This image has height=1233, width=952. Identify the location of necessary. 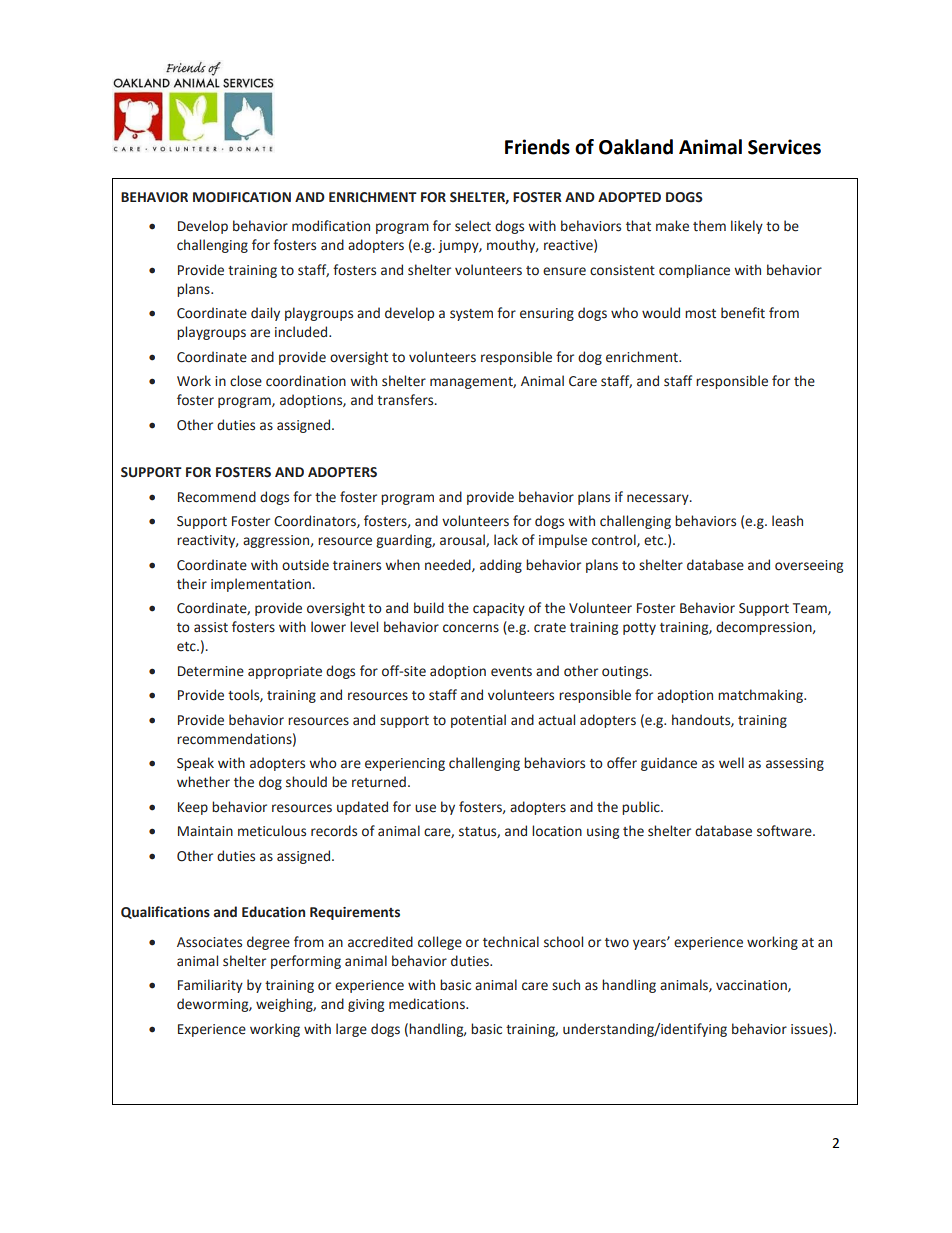
(659, 499).
